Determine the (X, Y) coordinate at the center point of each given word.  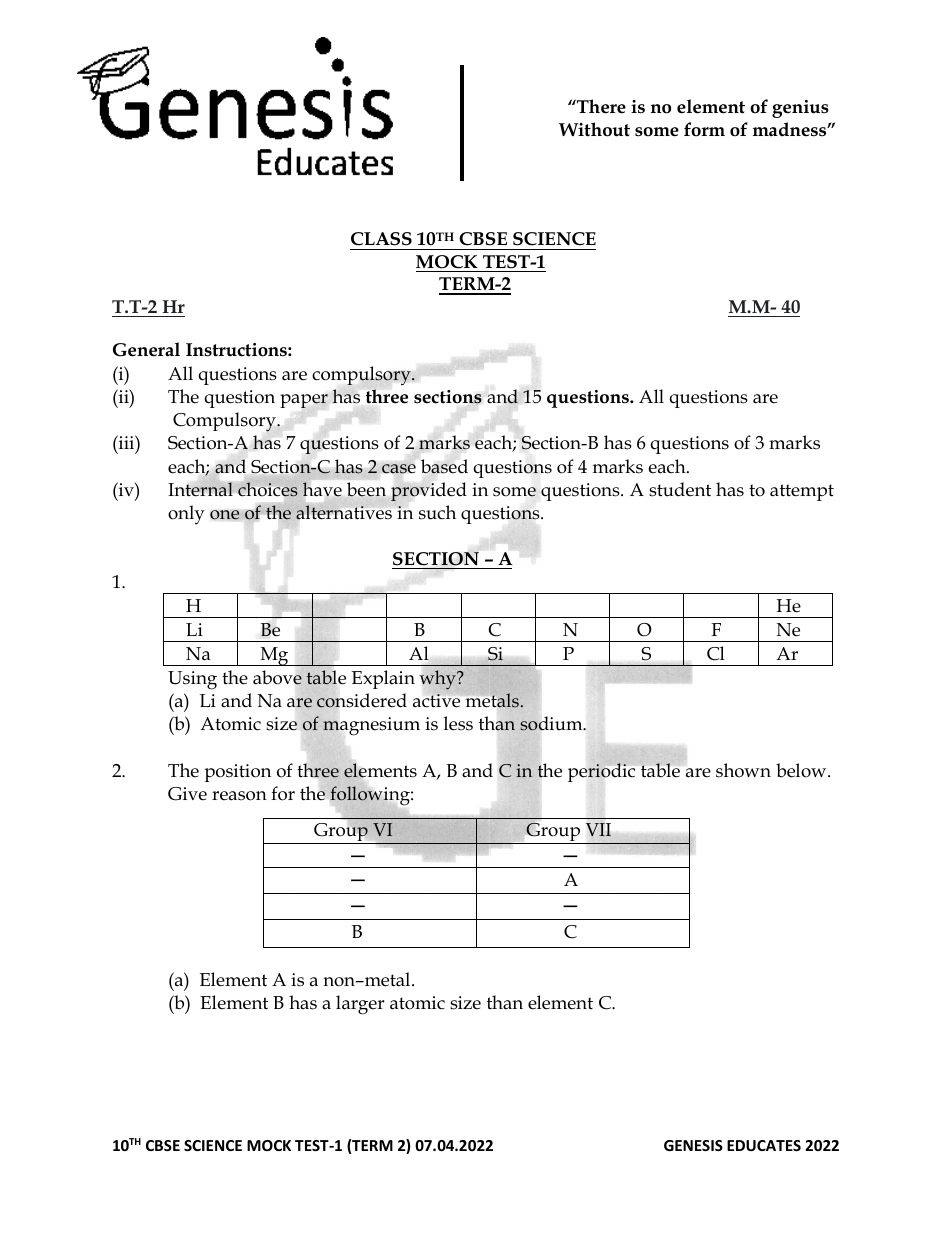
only (186, 515)
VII (598, 829)
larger (360, 1005)
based (444, 466)
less (458, 723)
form (704, 129)
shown (743, 770)
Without (594, 129)
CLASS (381, 239)
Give (187, 794)
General (146, 349)
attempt (802, 492)
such (437, 512)
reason (239, 796)
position (238, 773)
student (680, 489)
